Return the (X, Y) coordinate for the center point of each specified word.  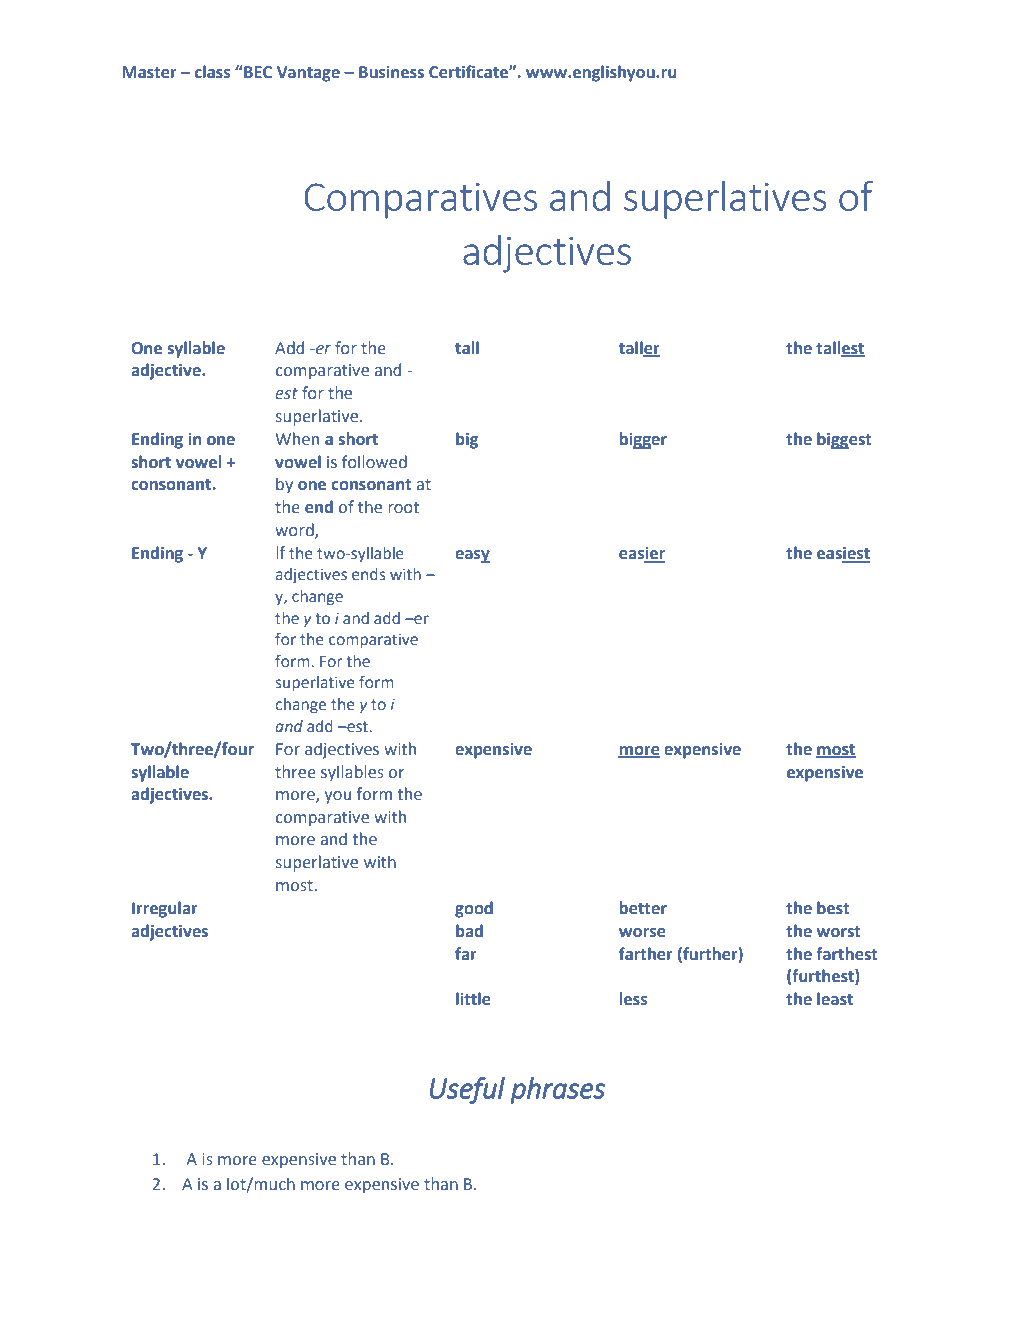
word (295, 530)
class (212, 71)
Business (391, 72)
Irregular (165, 909)
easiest (843, 554)
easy (472, 556)
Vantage (308, 74)
